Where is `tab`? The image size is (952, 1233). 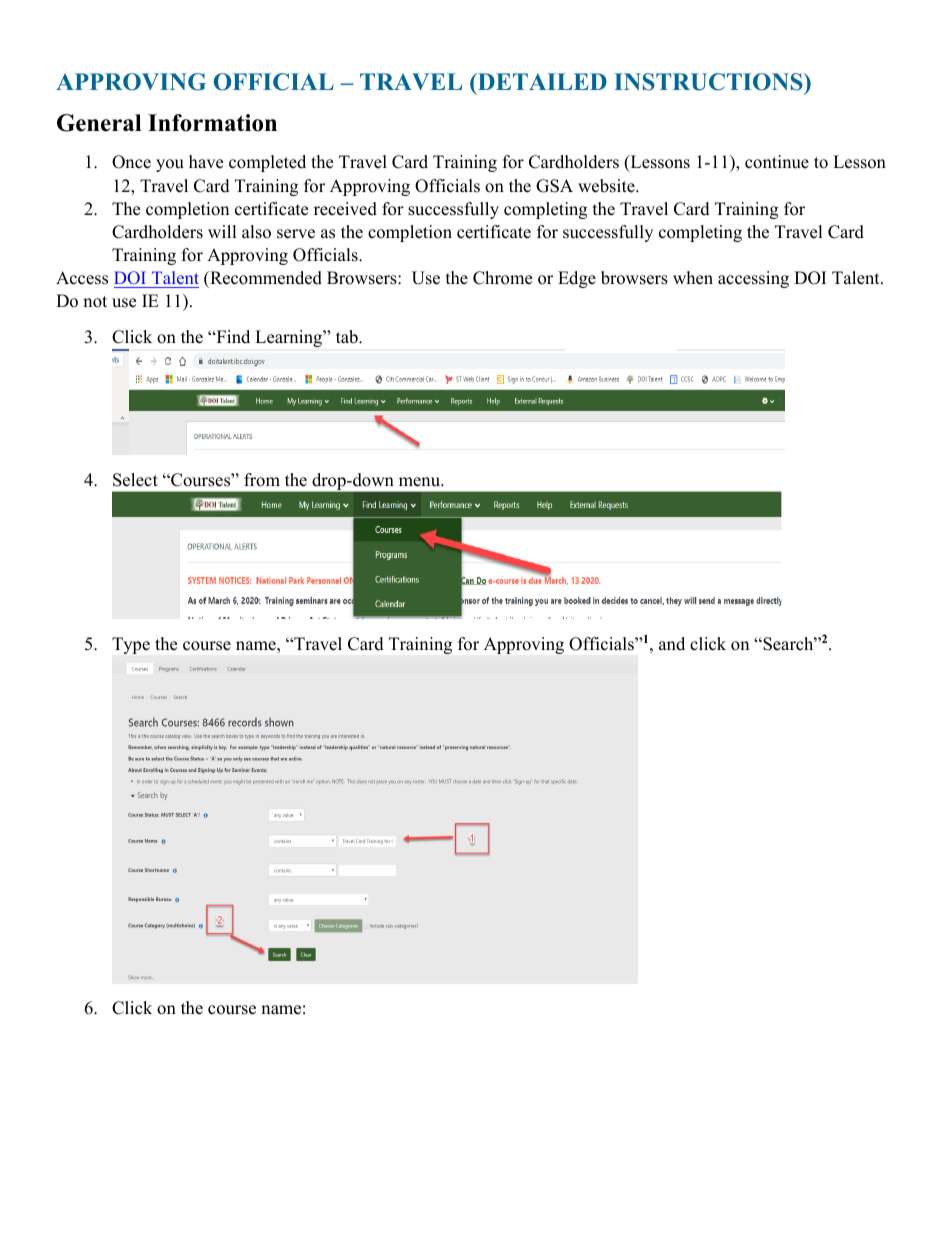
tab is located at coordinates (348, 337).
